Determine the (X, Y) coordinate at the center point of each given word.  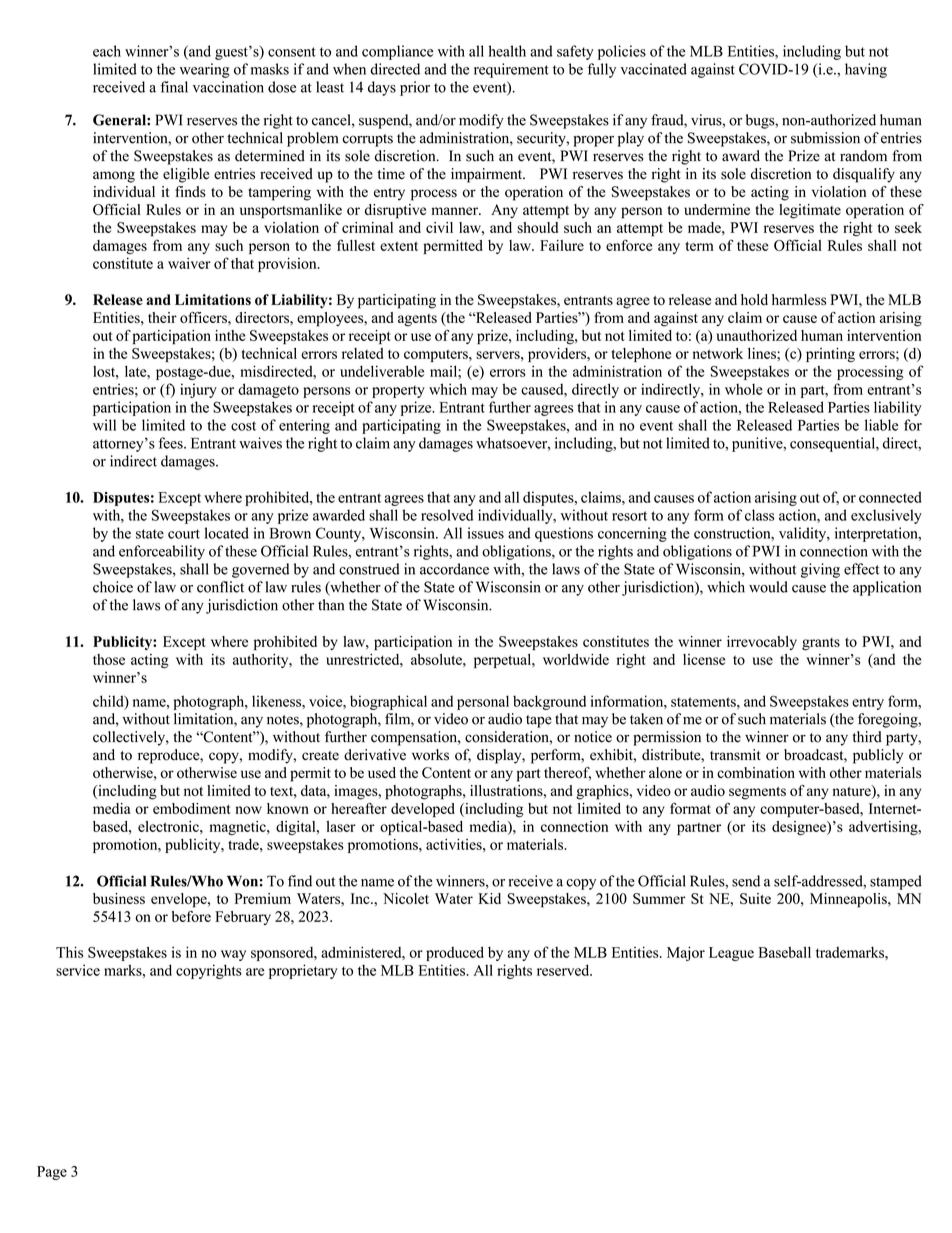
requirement (511, 70)
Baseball (784, 952)
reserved (564, 970)
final (174, 87)
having (866, 70)
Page (52, 1173)
